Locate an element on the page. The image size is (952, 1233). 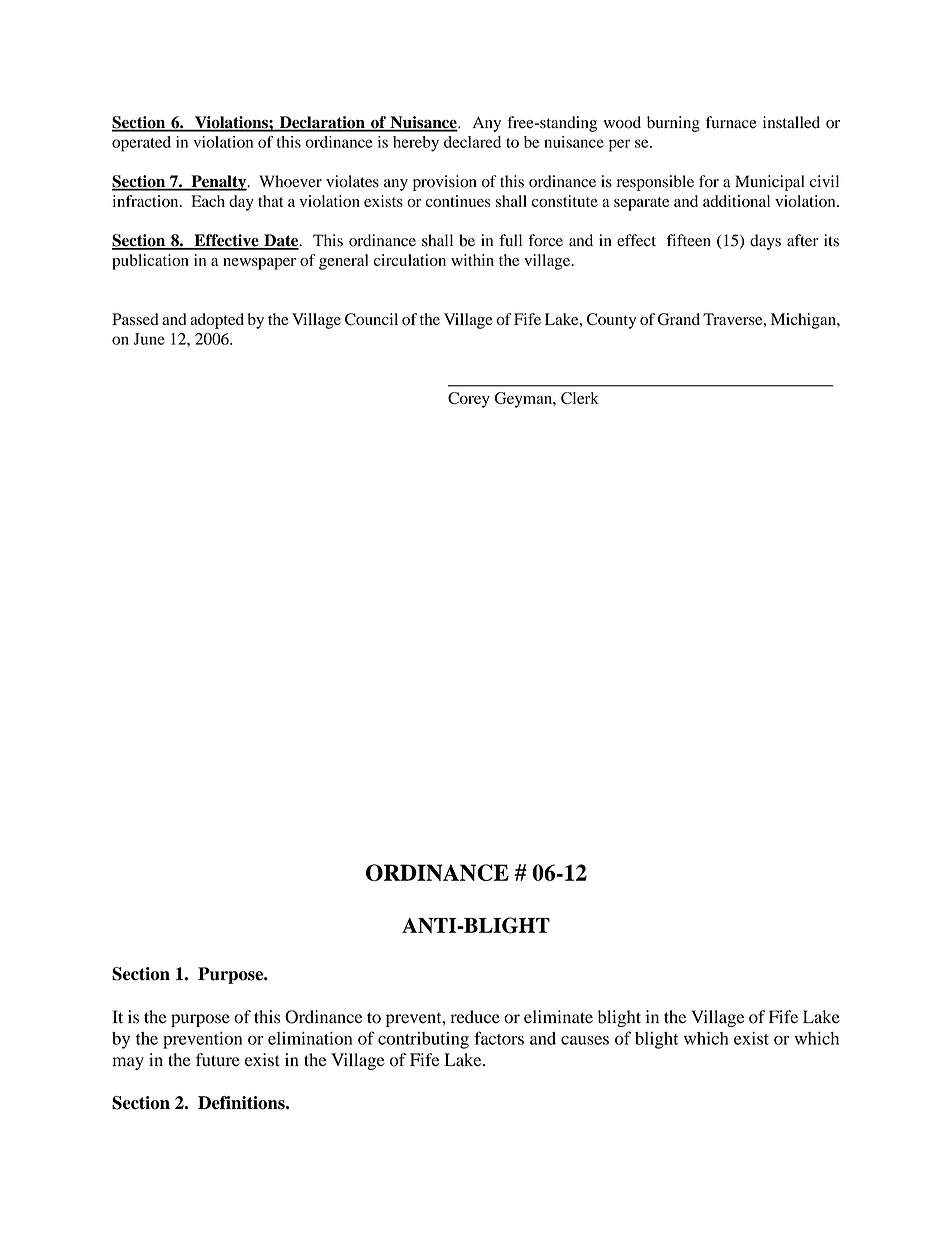
declared is located at coordinates (472, 142).
